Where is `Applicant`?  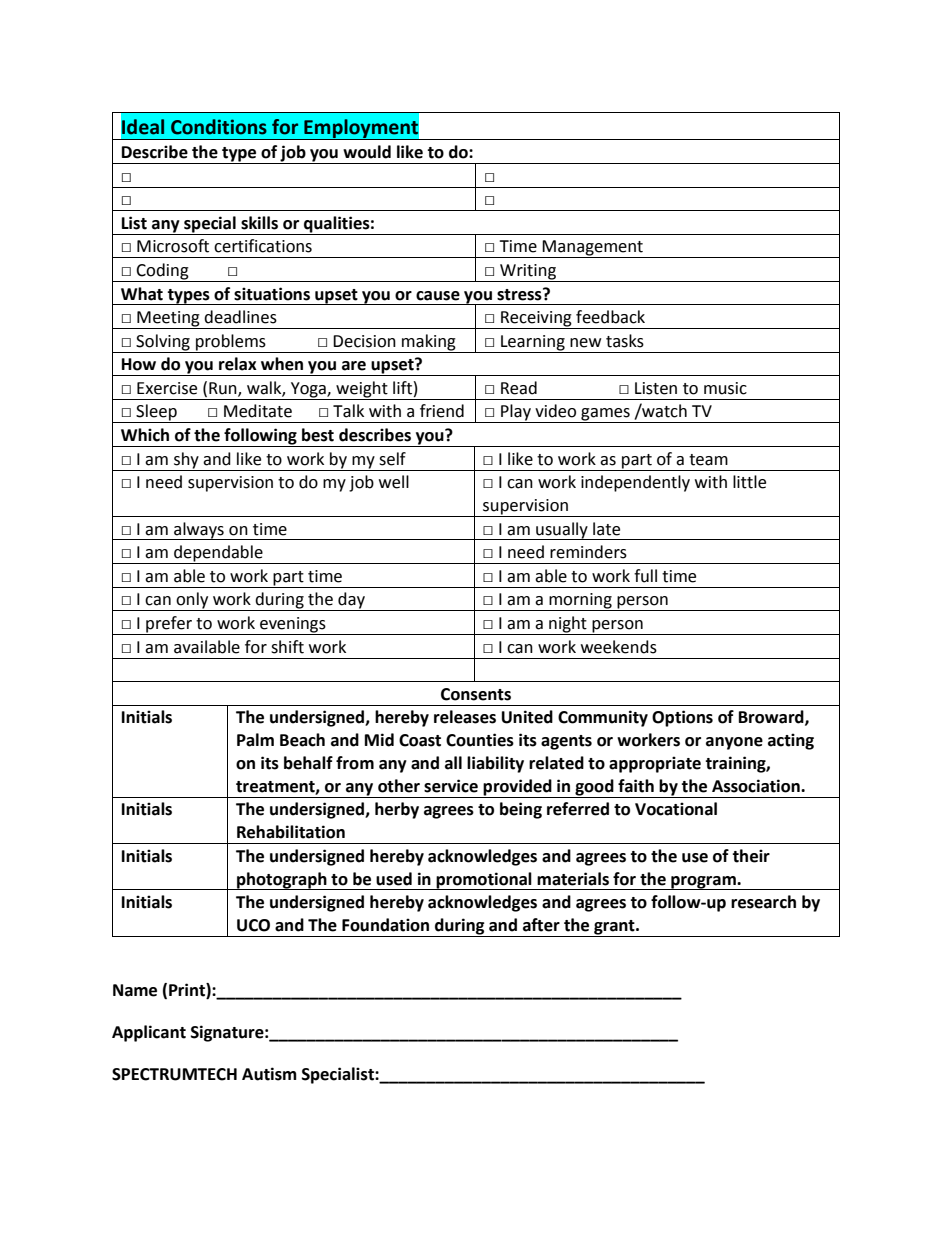
Applicant is located at coordinates (149, 1033).
